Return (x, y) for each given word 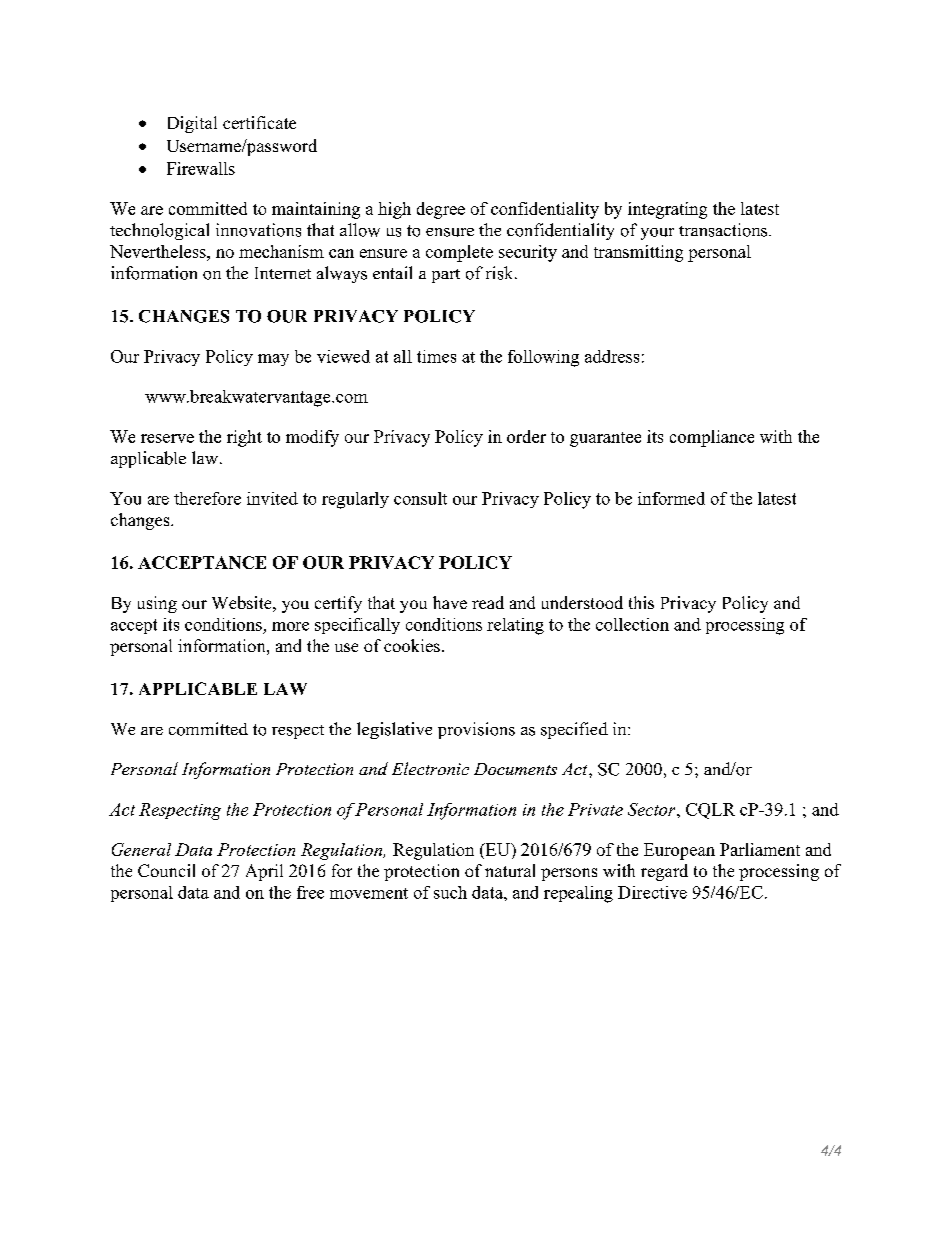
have (450, 602)
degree (441, 210)
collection (632, 624)
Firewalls (201, 168)
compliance (712, 438)
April (264, 872)
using (157, 604)
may (273, 360)
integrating (667, 210)
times (436, 356)
